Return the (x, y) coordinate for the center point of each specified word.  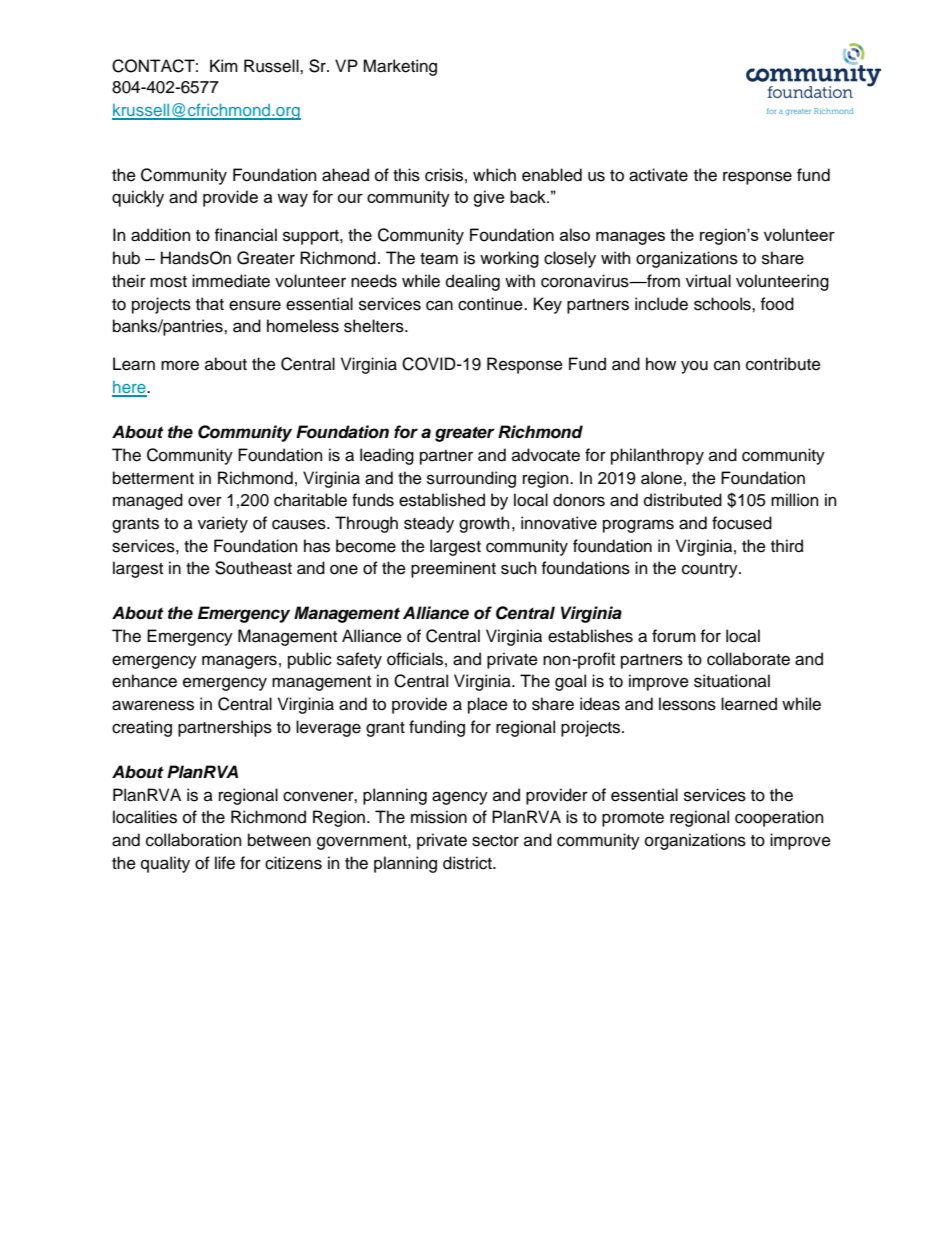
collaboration (194, 840)
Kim (224, 65)
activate (658, 175)
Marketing (400, 67)
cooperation (779, 818)
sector (495, 841)
